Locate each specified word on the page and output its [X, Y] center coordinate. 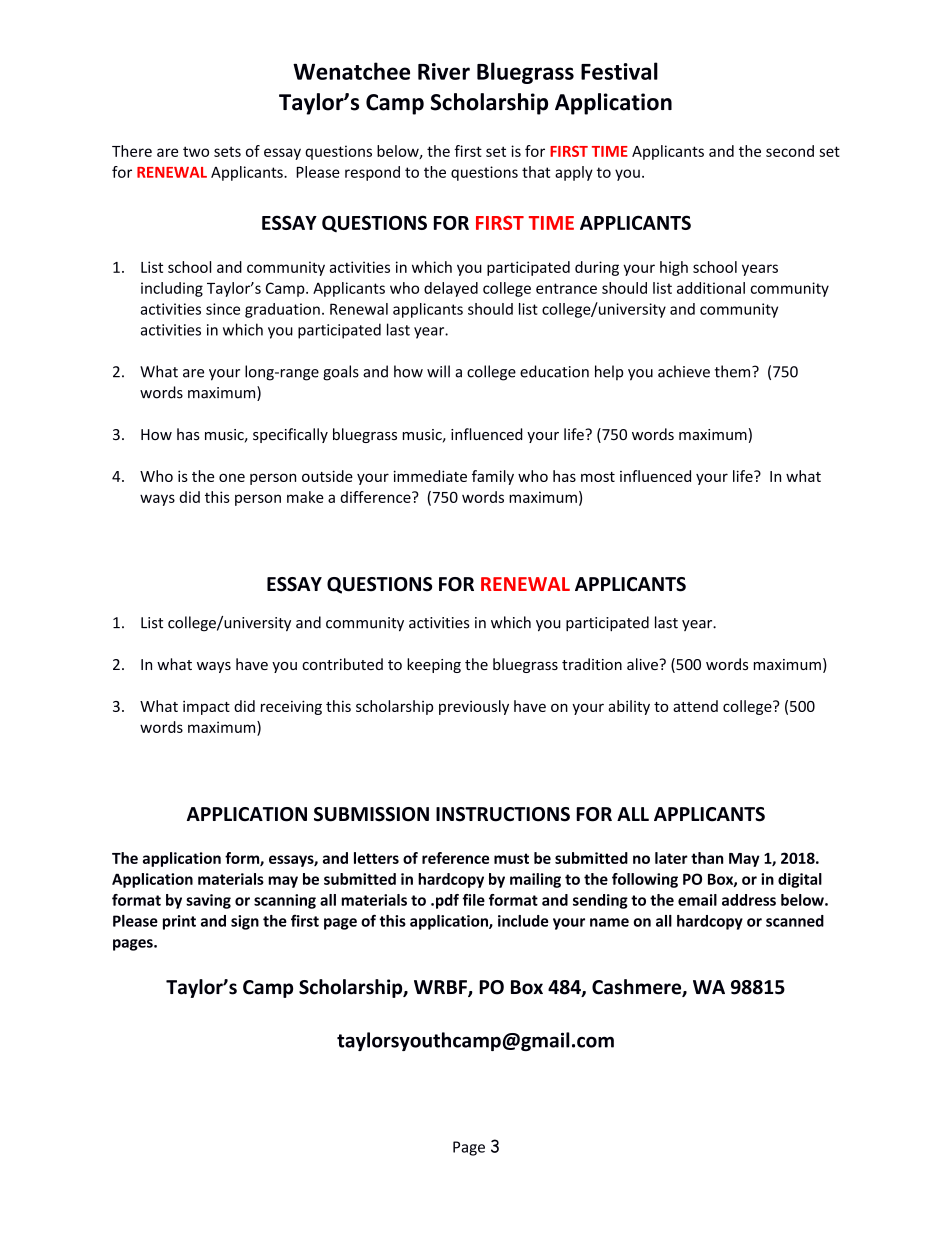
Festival [619, 71]
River [444, 71]
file [473, 900]
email [697, 900]
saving [208, 901]
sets [227, 151]
